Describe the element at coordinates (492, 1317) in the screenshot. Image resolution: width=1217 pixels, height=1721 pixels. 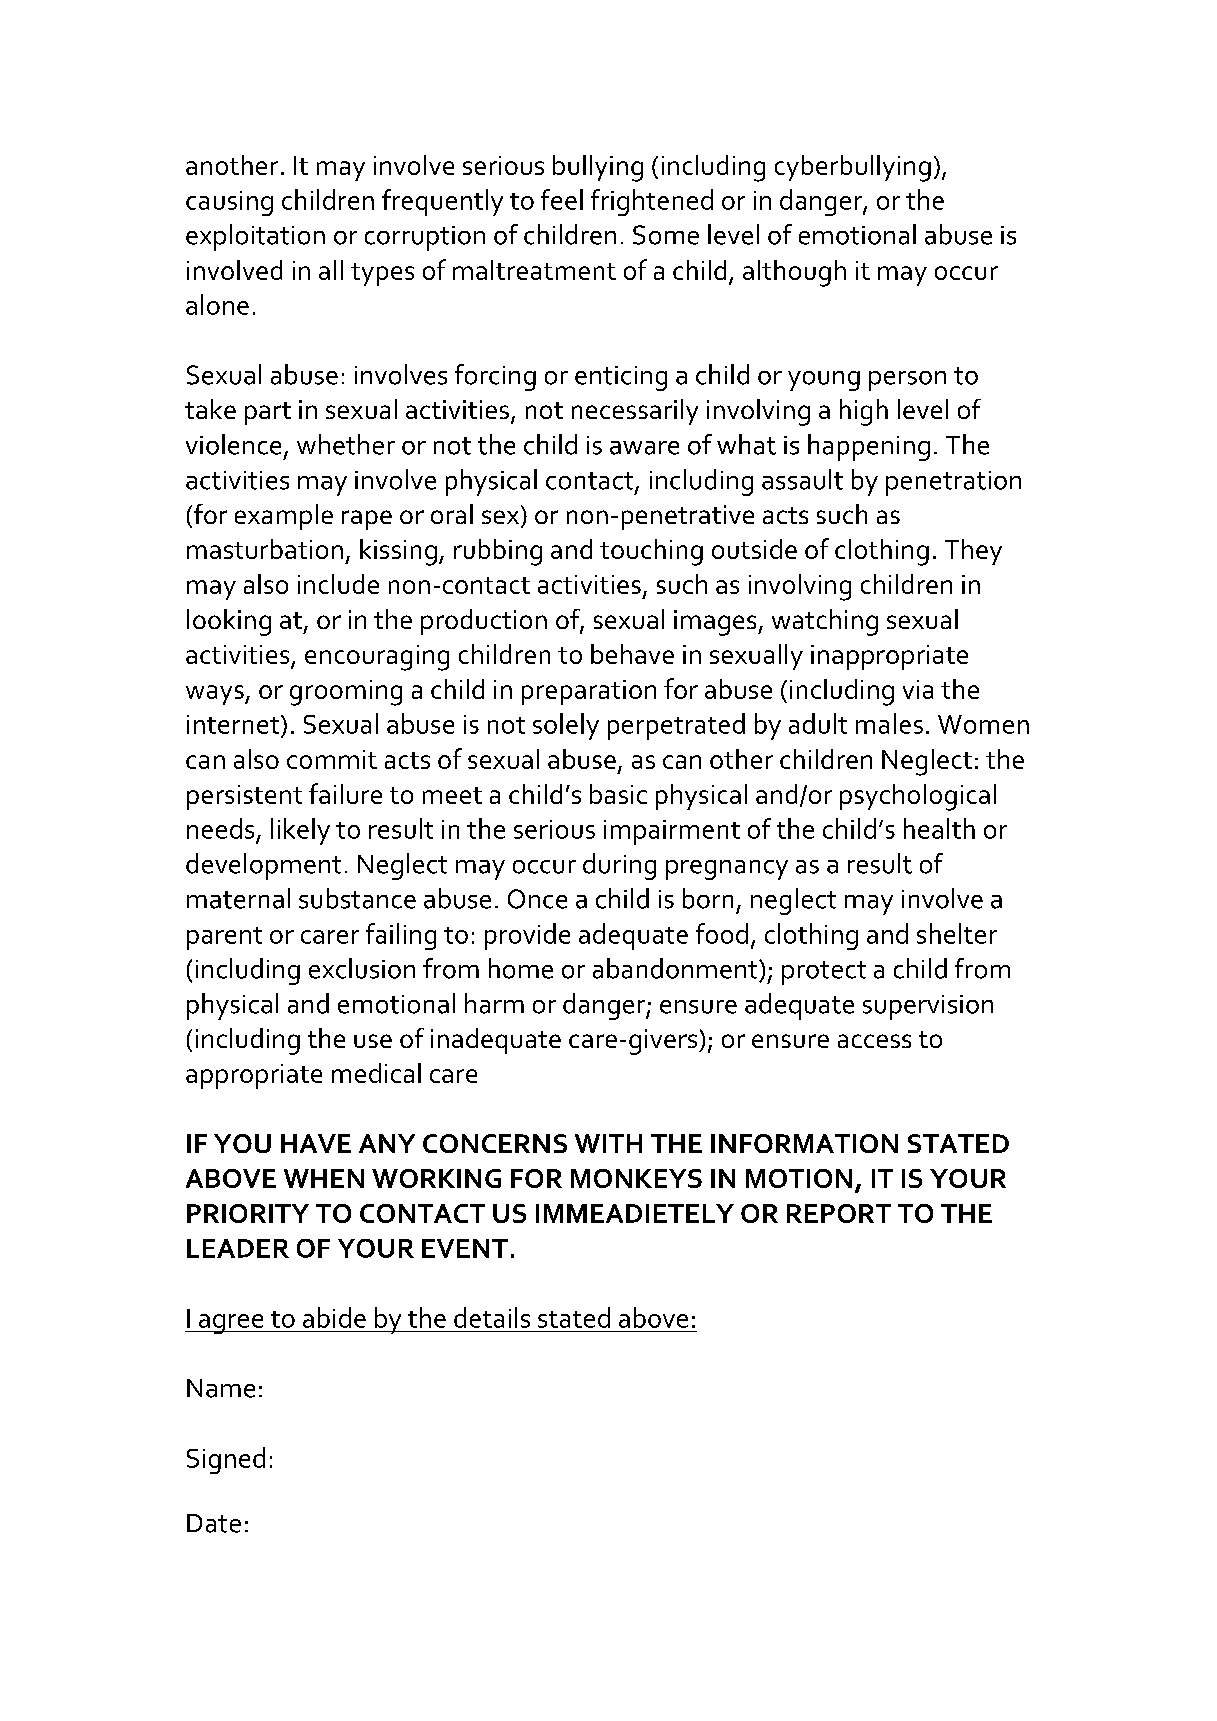
I see `details` at that location.
